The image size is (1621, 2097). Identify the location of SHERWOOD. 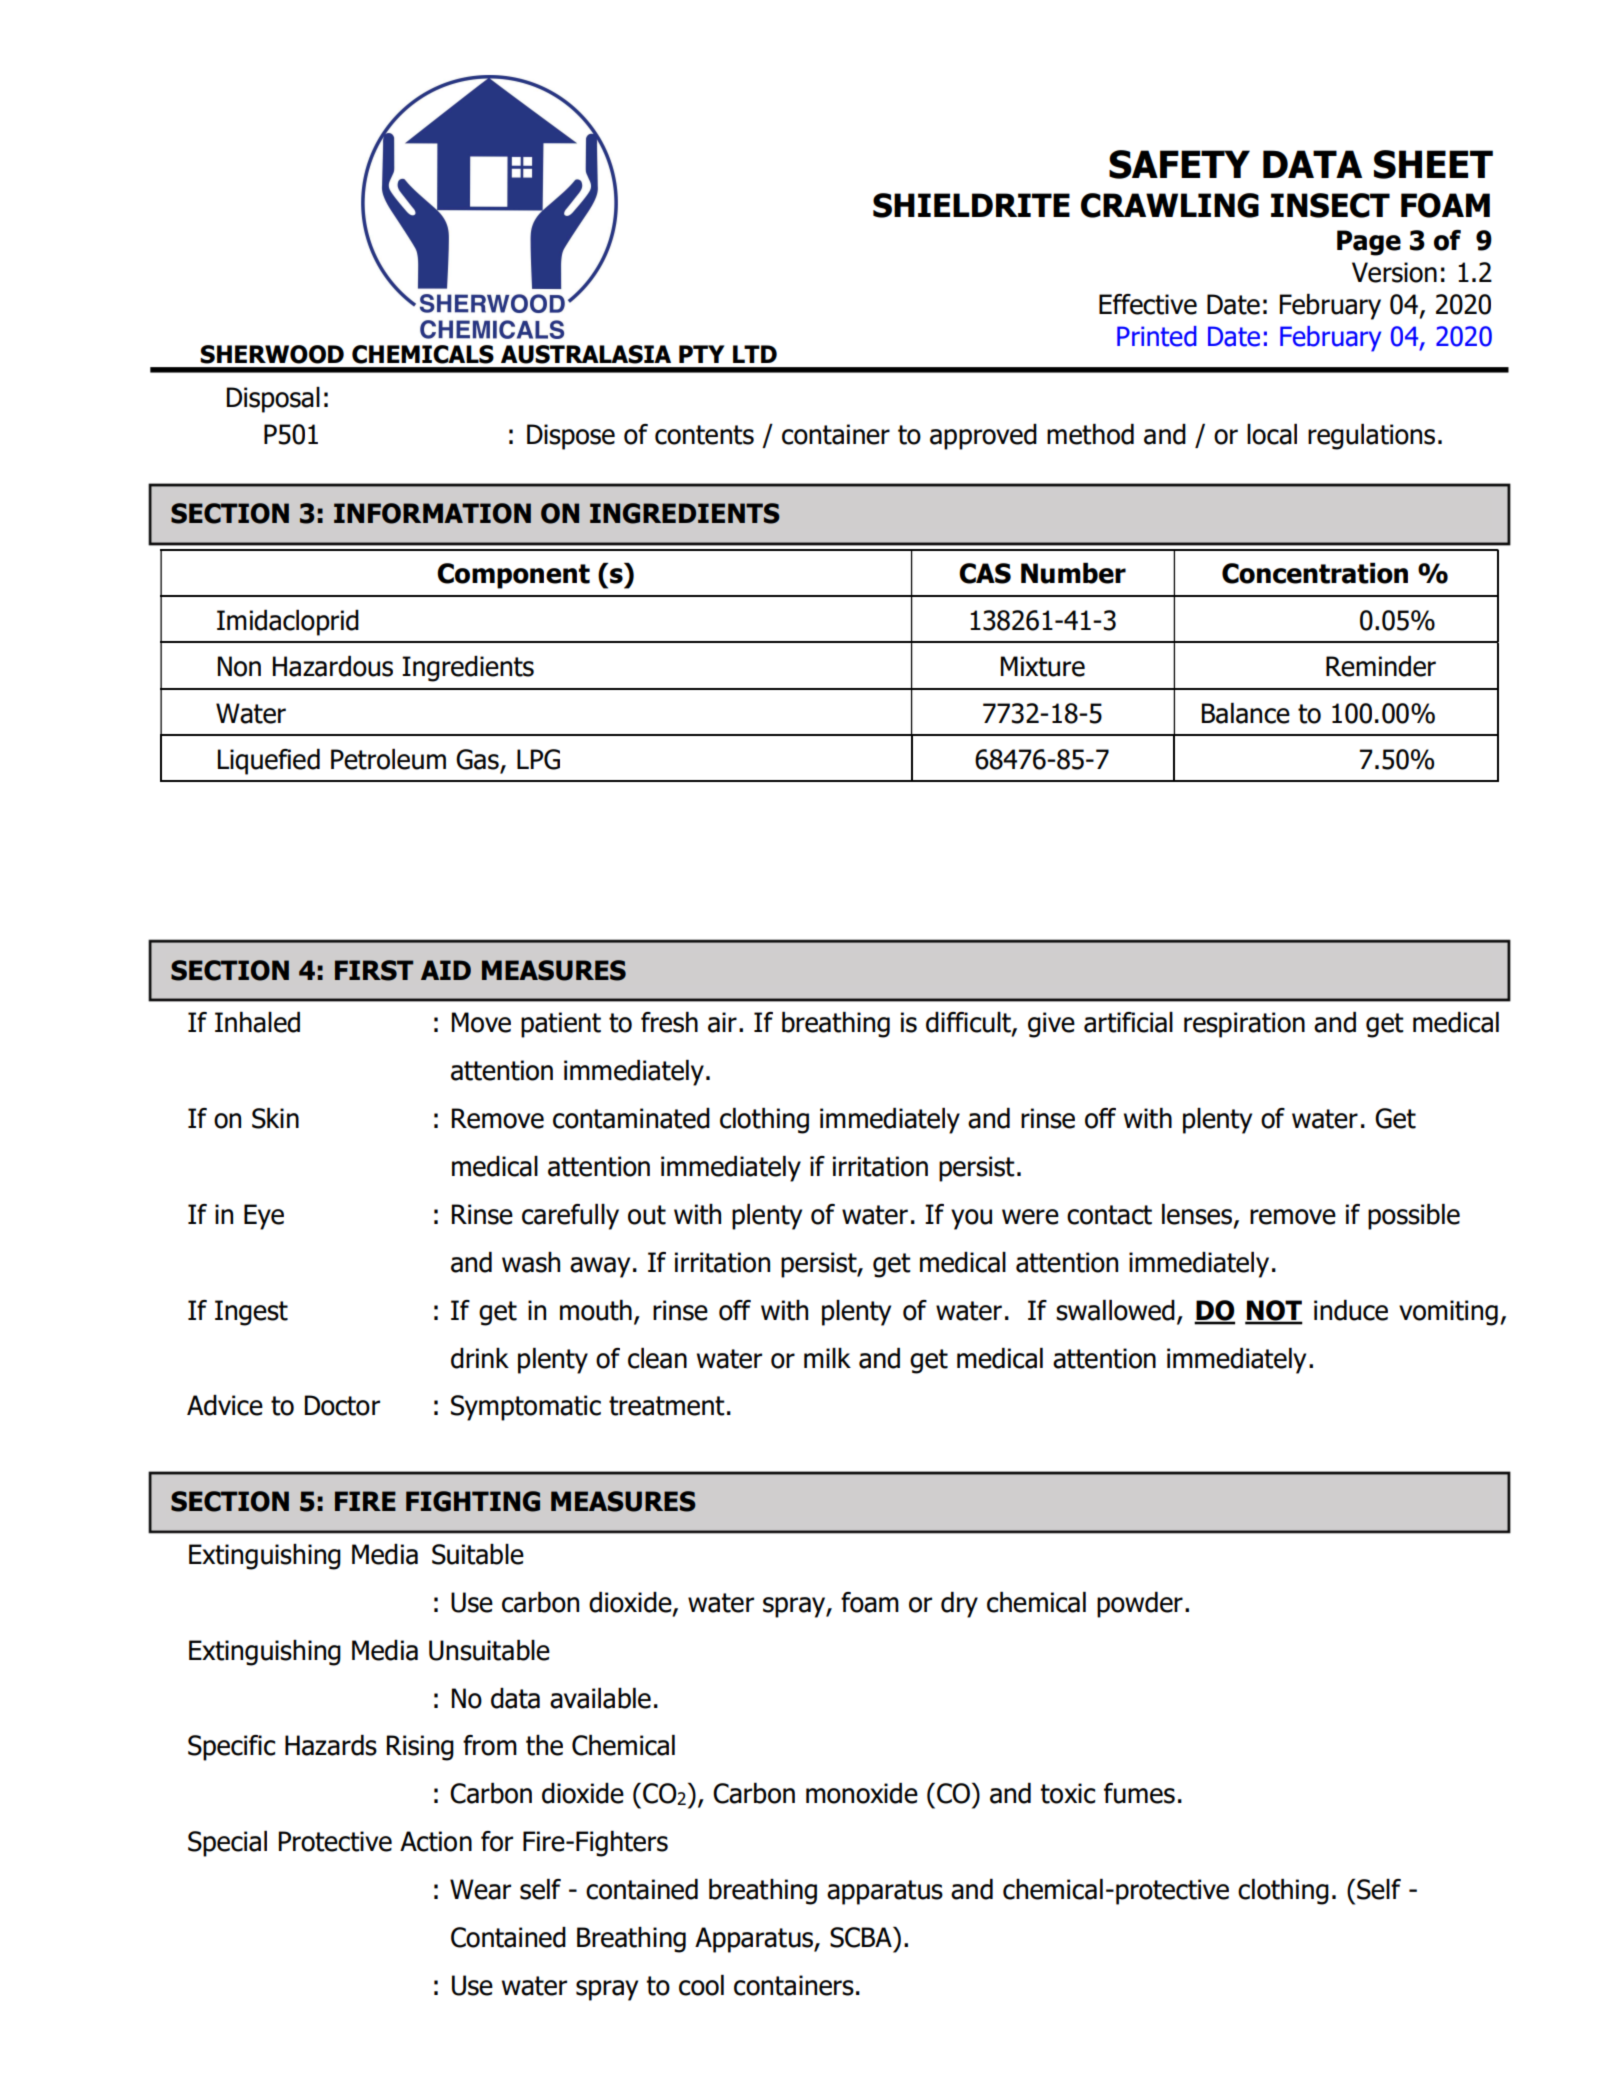
(272, 354).
